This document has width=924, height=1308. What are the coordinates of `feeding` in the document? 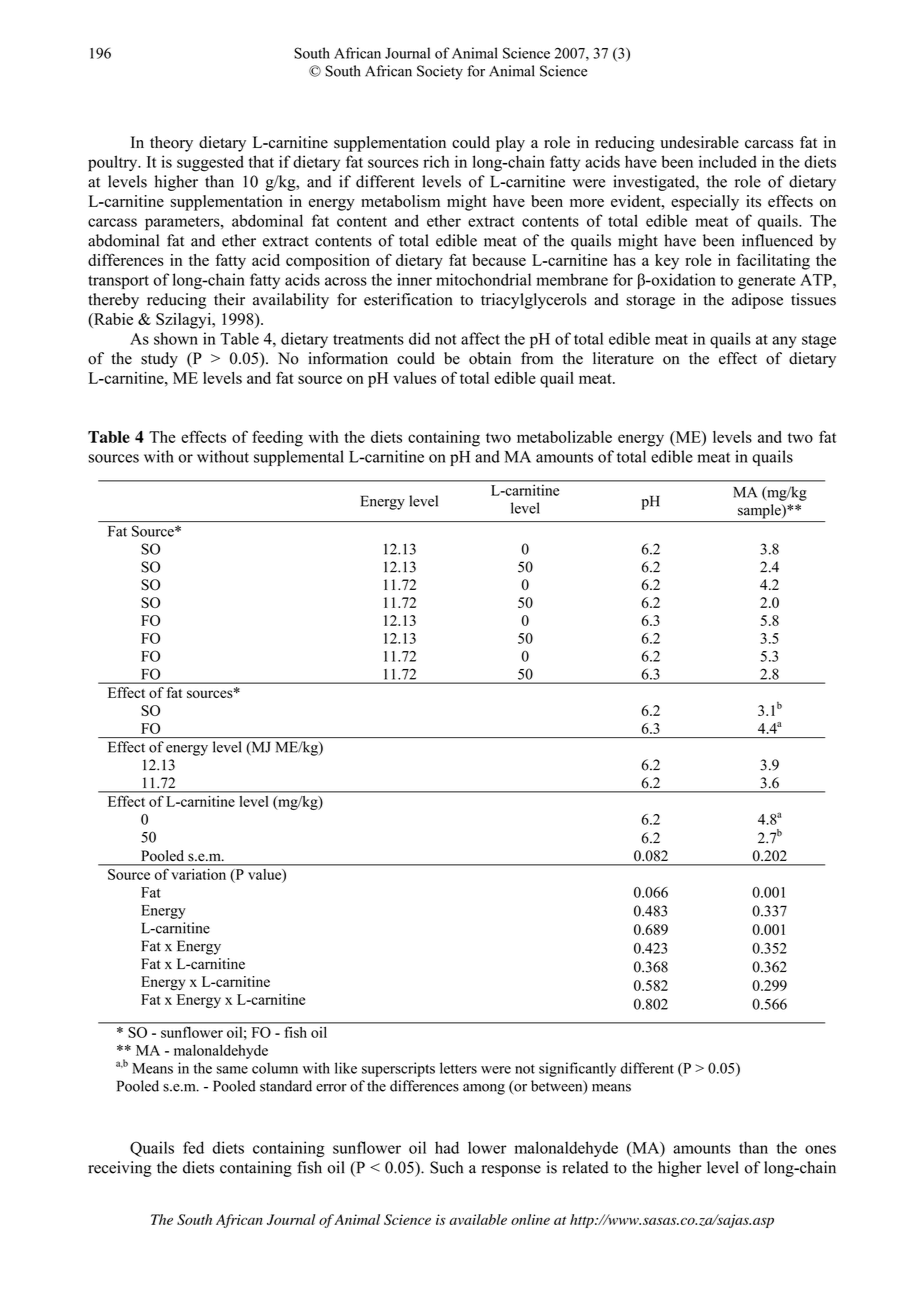 It's located at (277, 438).
